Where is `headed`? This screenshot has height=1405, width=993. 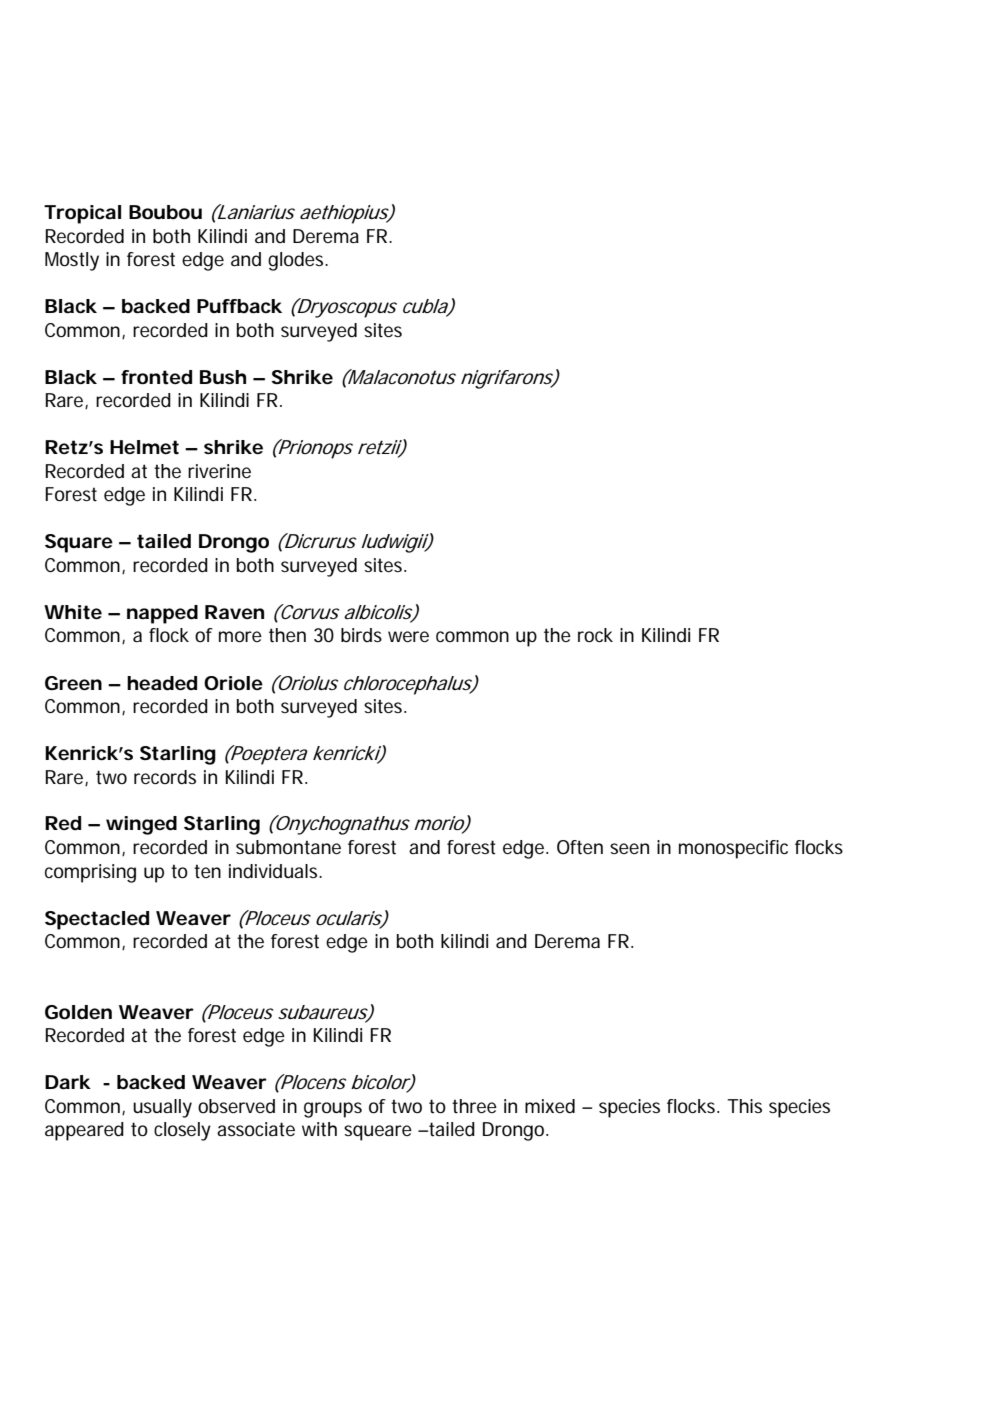
headed is located at coordinates (162, 683).
